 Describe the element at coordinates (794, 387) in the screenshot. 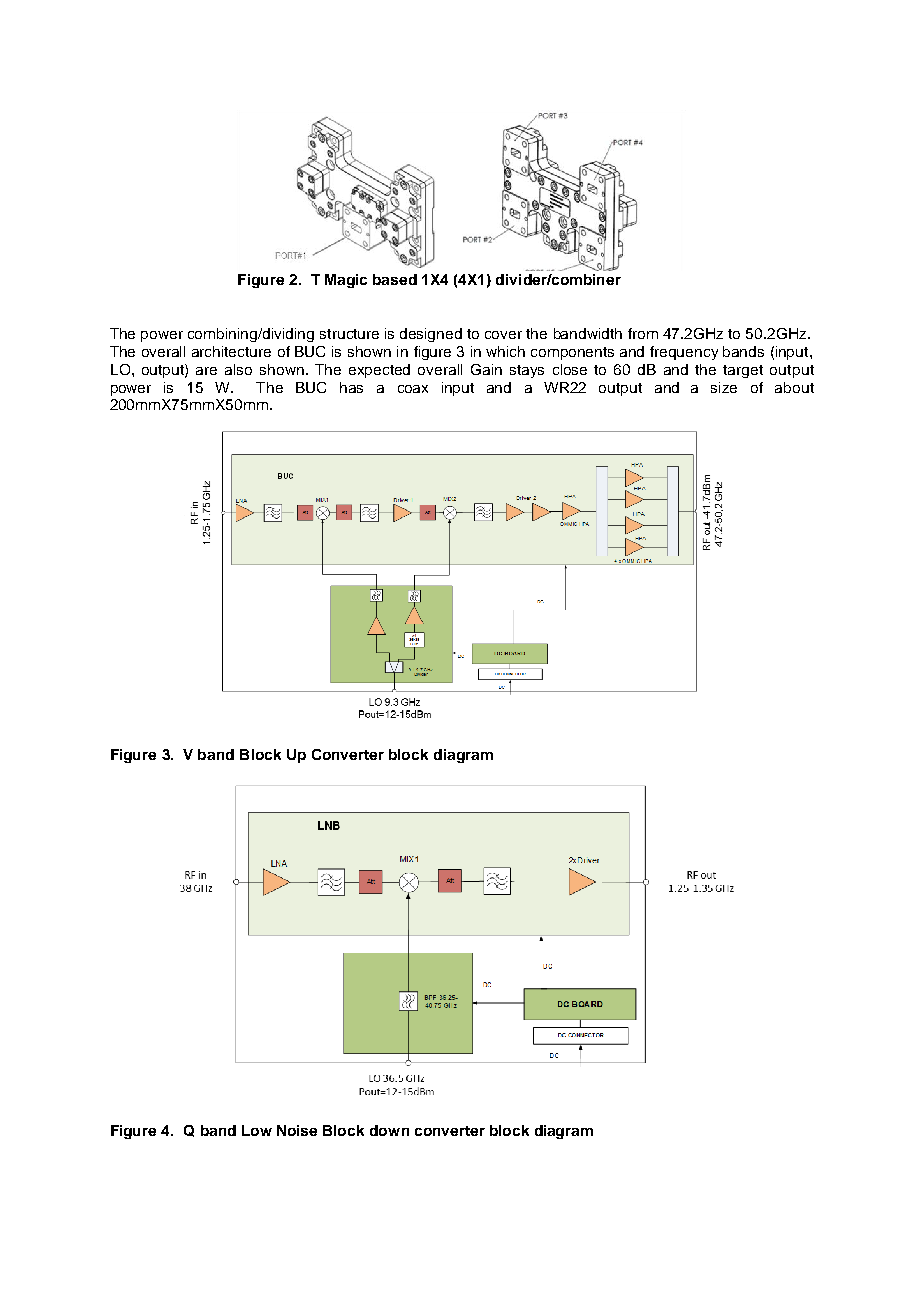

I see `about` at that location.
